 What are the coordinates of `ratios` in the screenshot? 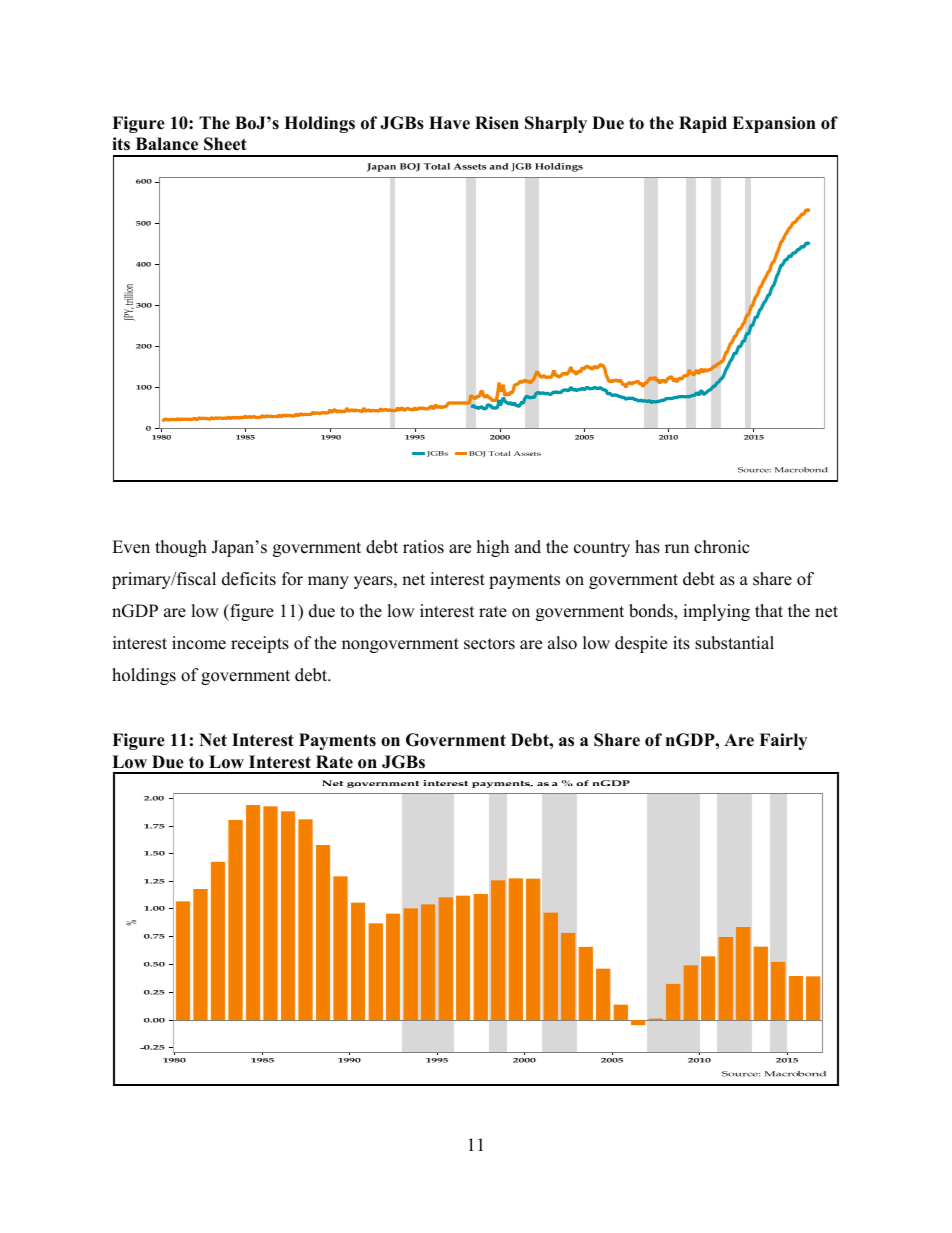 It's located at (423, 547).
